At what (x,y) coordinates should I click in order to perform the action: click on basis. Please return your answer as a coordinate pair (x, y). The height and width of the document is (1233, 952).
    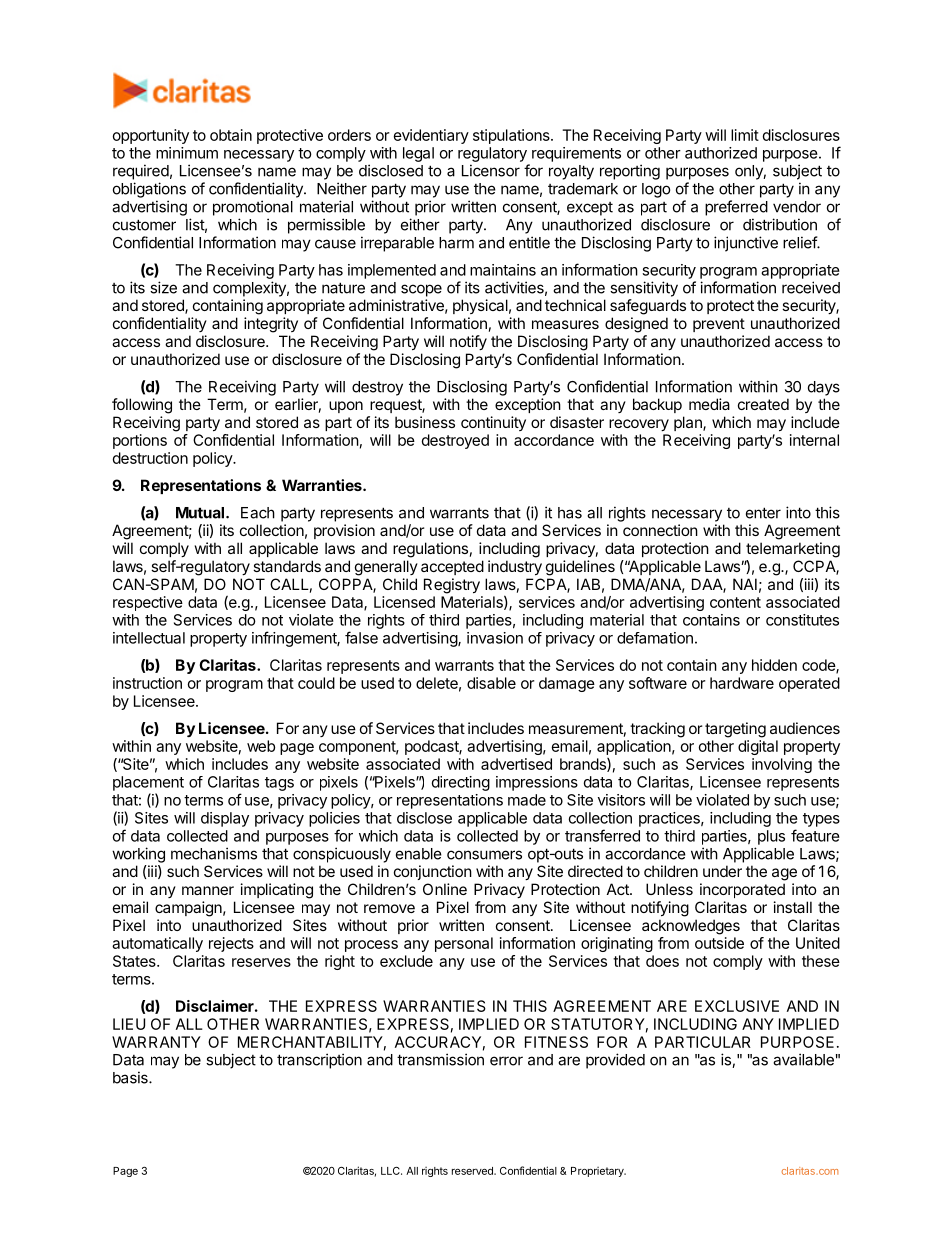
    Looking at the image, I should click on (131, 1077).
